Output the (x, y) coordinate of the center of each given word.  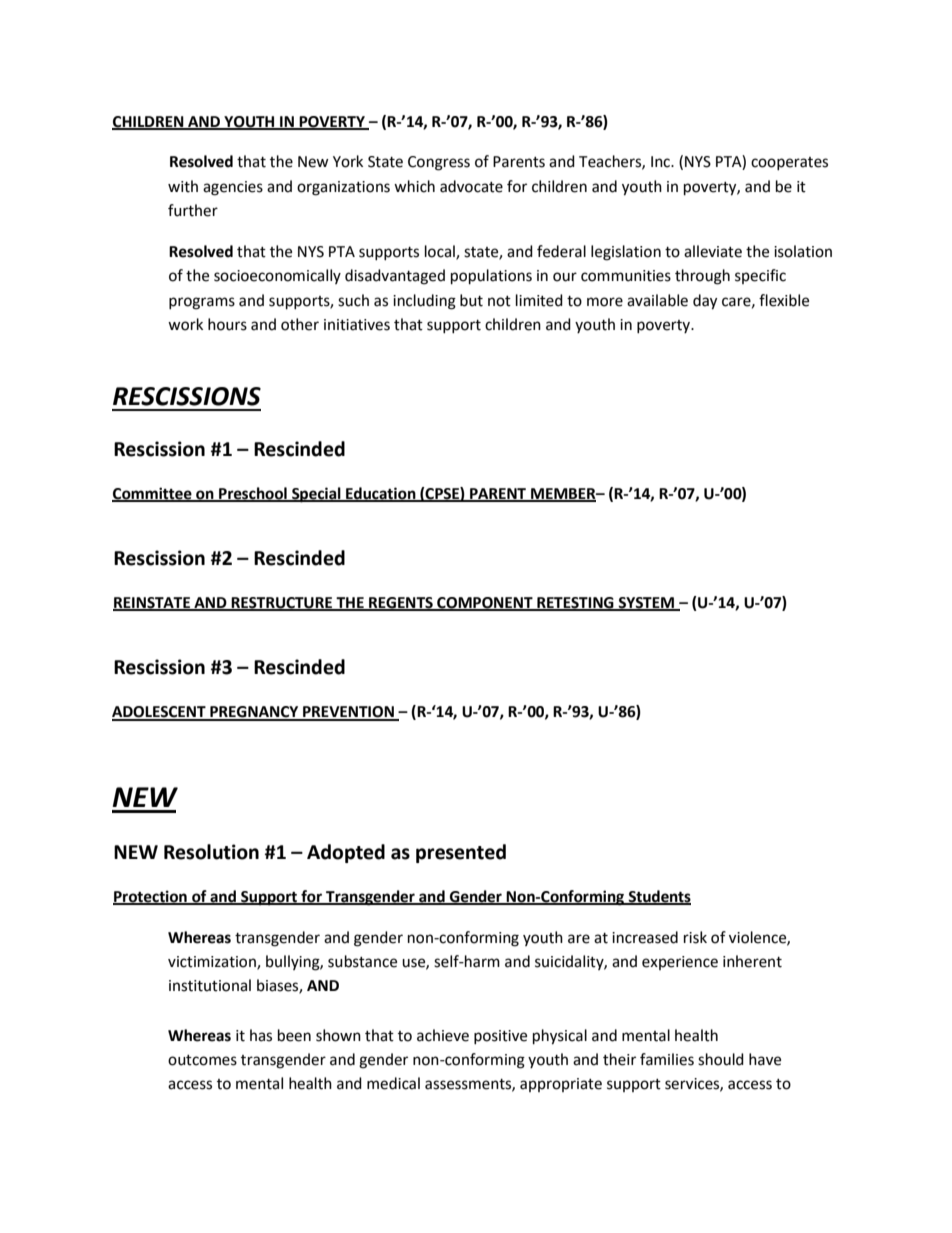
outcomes (202, 1060)
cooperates (789, 163)
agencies (233, 188)
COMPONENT (485, 604)
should (721, 1059)
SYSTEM (647, 604)
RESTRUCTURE (282, 604)
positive (500, 1037)
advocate (471, 186)
